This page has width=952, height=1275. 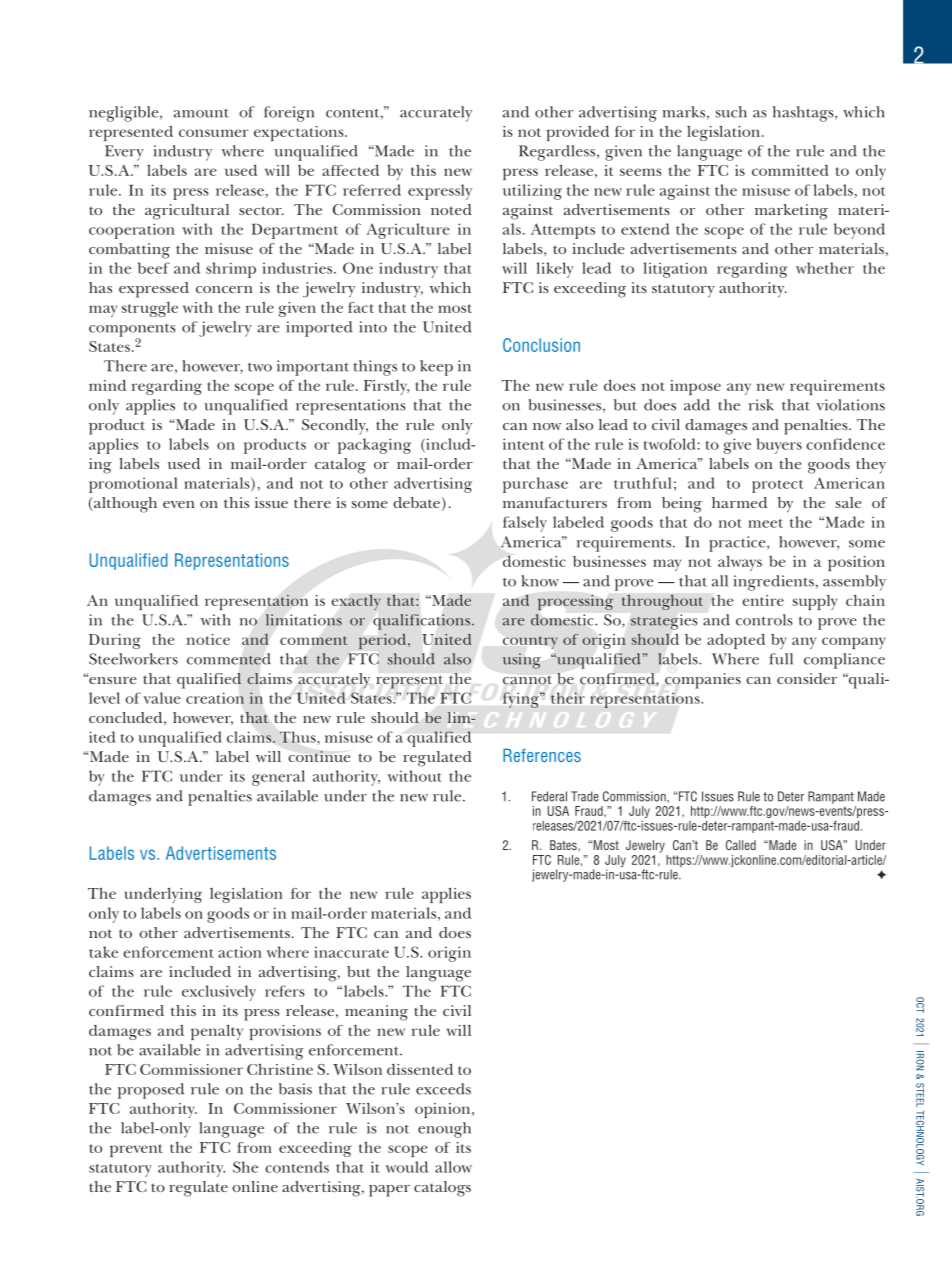 What do you see at coordinates (790, 170) in the page?
I see `committed` at bounding box center [790, 170].
